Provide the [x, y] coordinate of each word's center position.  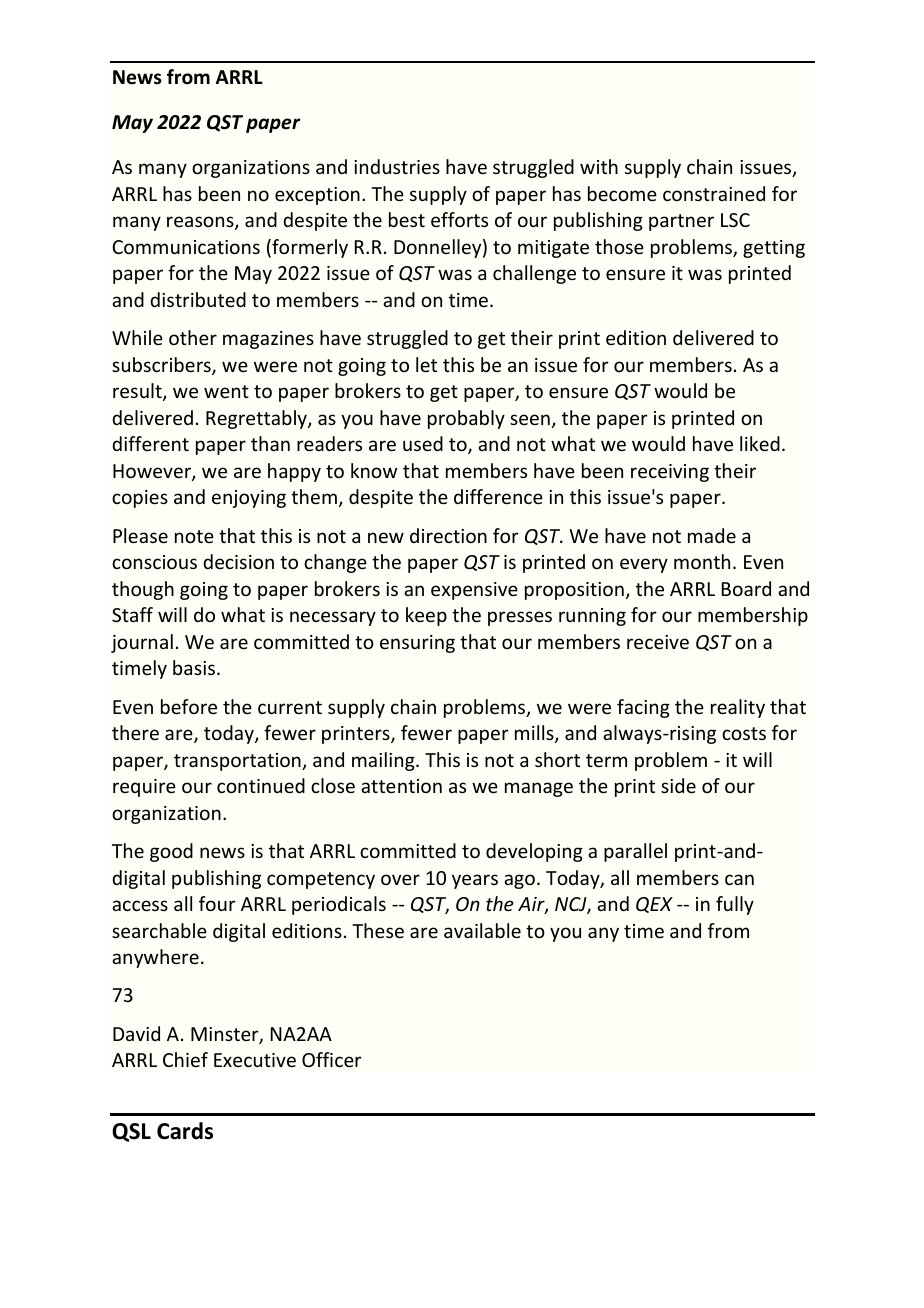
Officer [332, 1059]
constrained [714, 193]
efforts [459, 219]
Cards [185, 1131]
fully [735, 905]
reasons [201, 223]
